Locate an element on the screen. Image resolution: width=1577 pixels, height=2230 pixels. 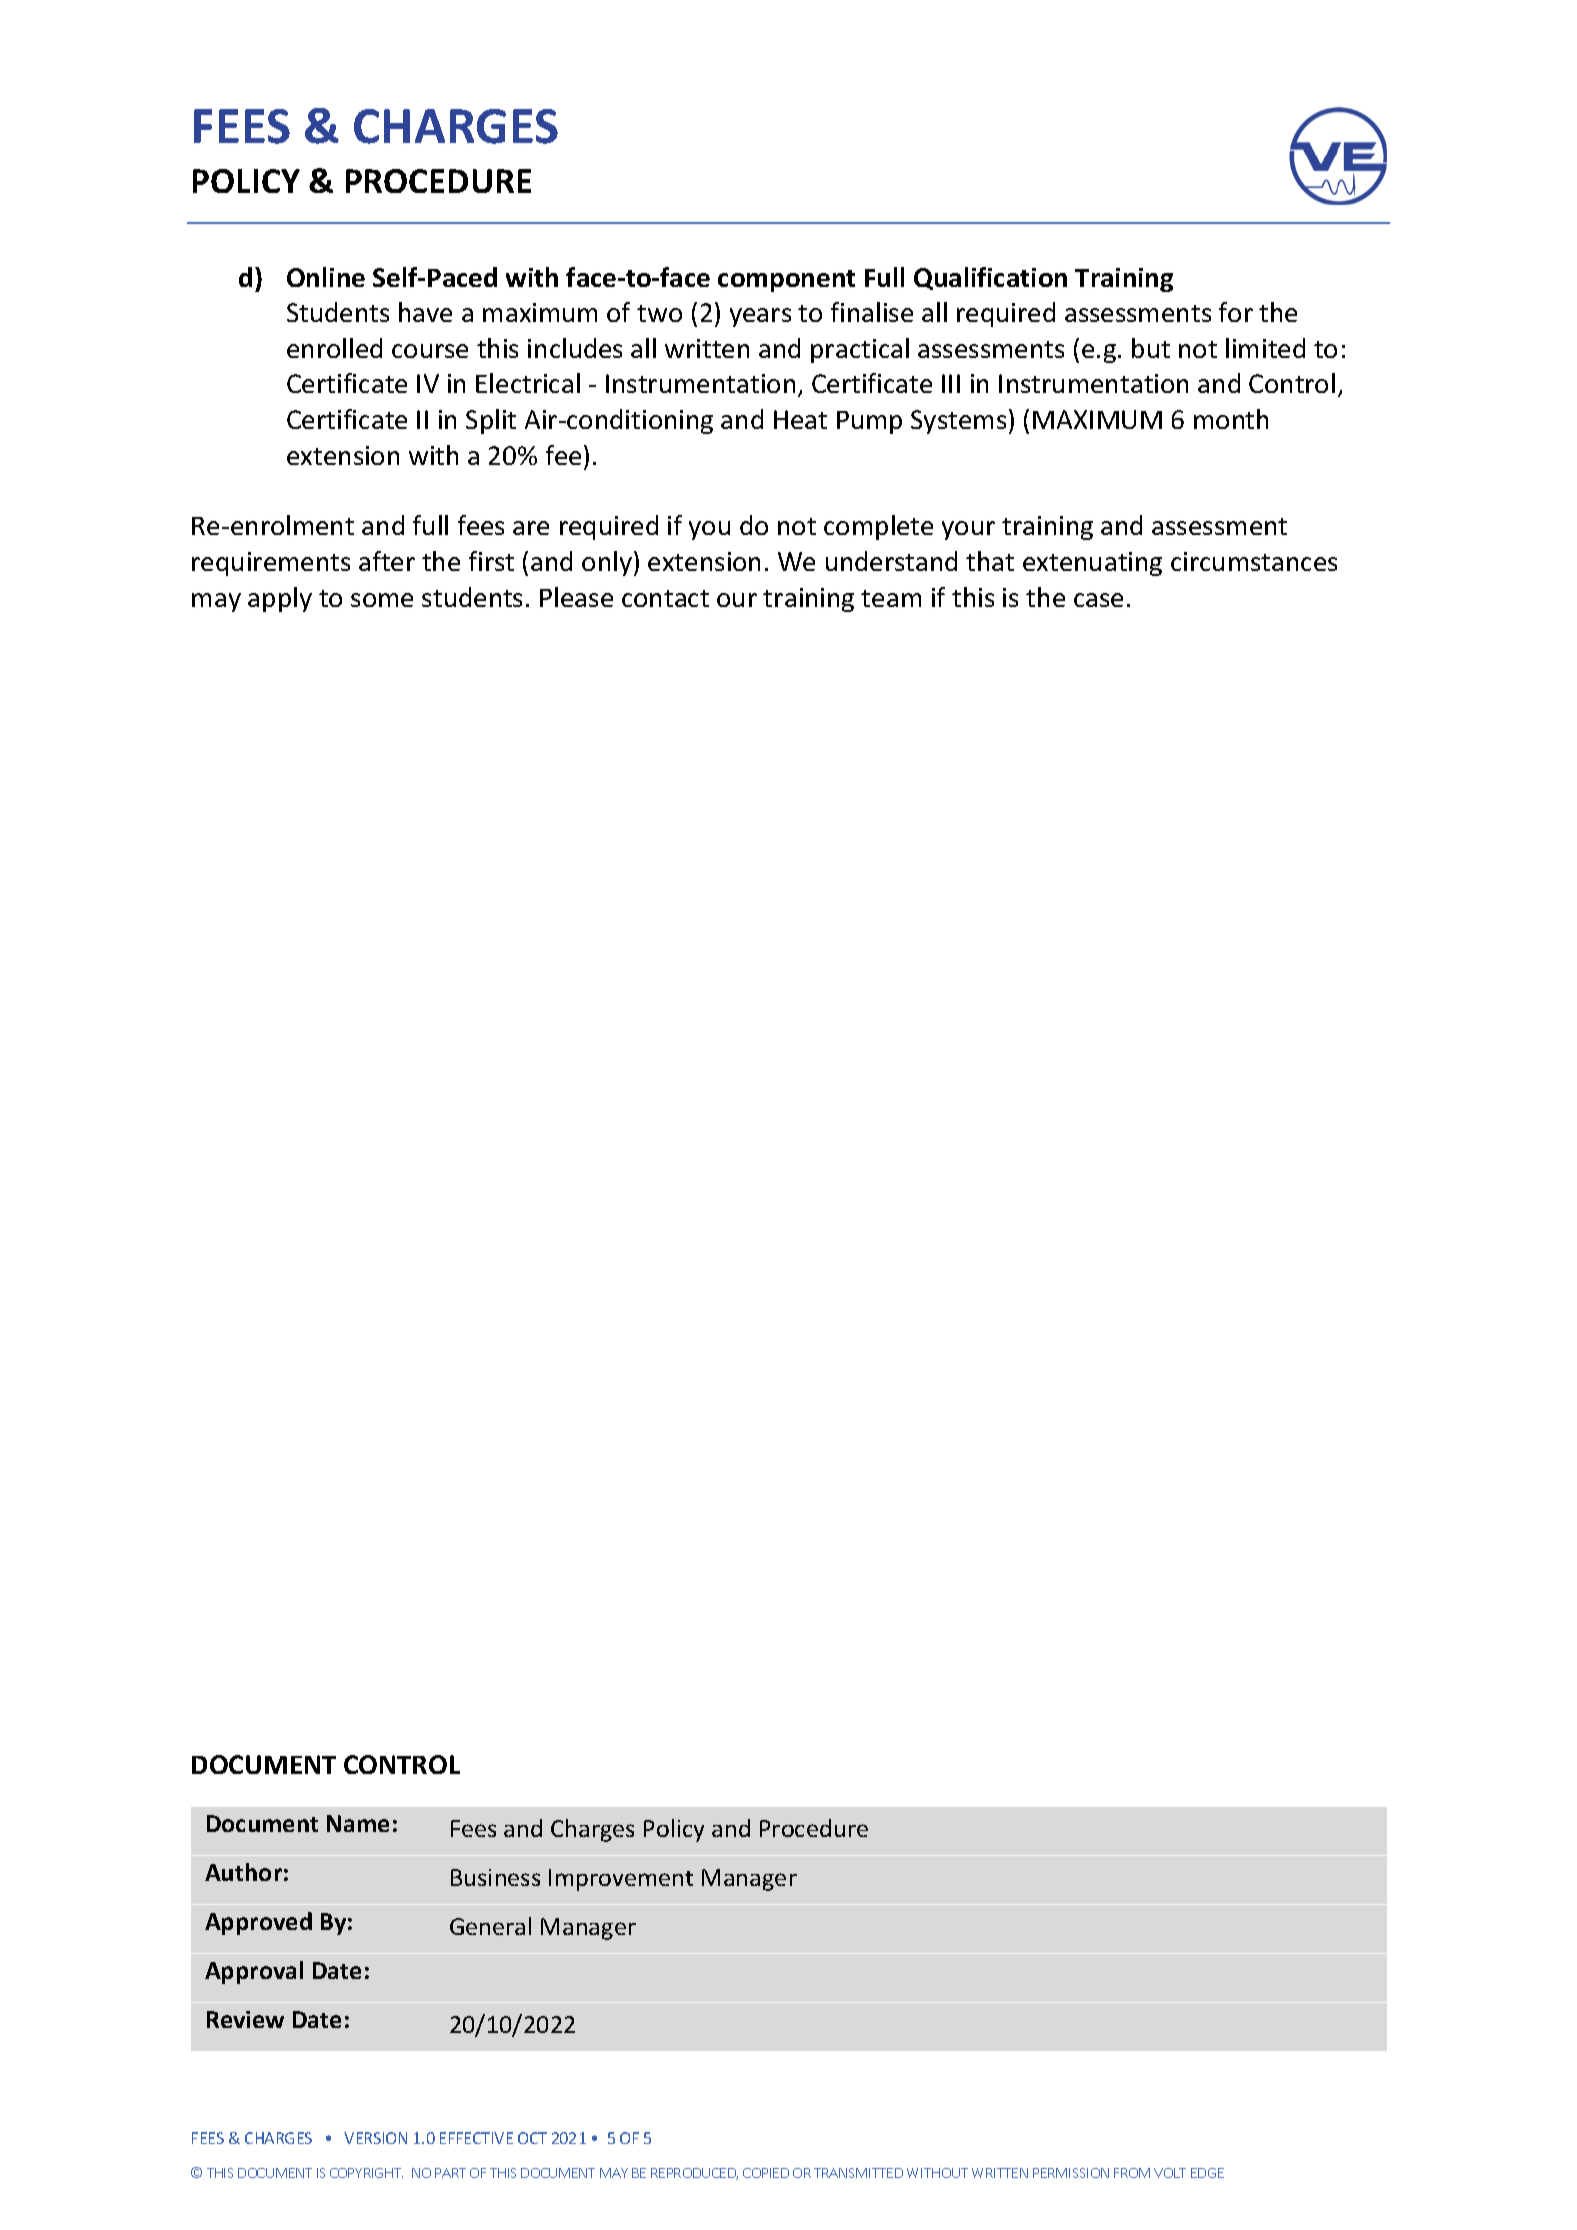
case is located at coordinates (1098, 600).
